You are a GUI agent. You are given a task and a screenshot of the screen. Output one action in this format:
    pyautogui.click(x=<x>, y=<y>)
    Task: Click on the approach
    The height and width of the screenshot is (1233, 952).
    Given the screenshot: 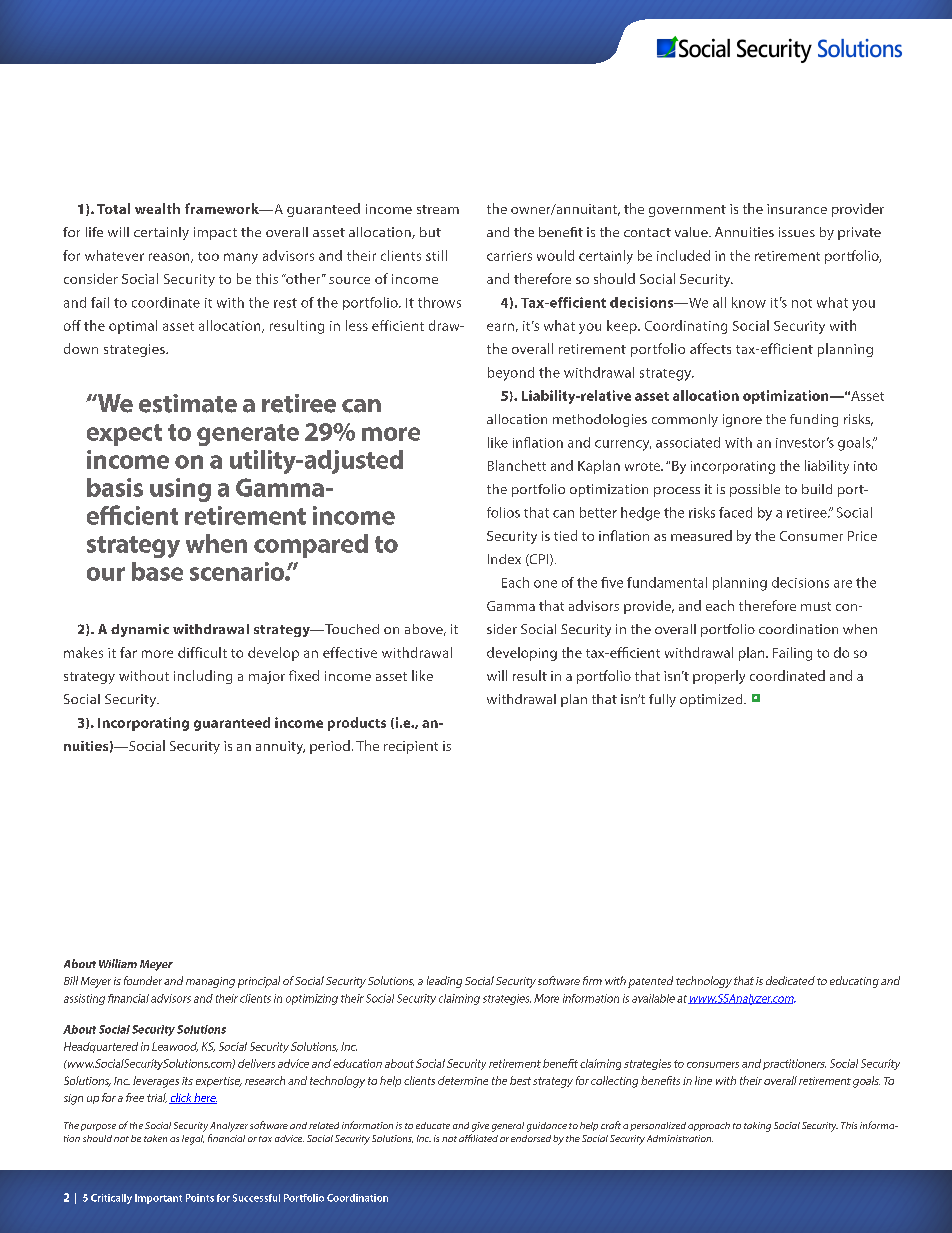 What is the action you would take?
    pyautogui.click(x=709, y=1126)
